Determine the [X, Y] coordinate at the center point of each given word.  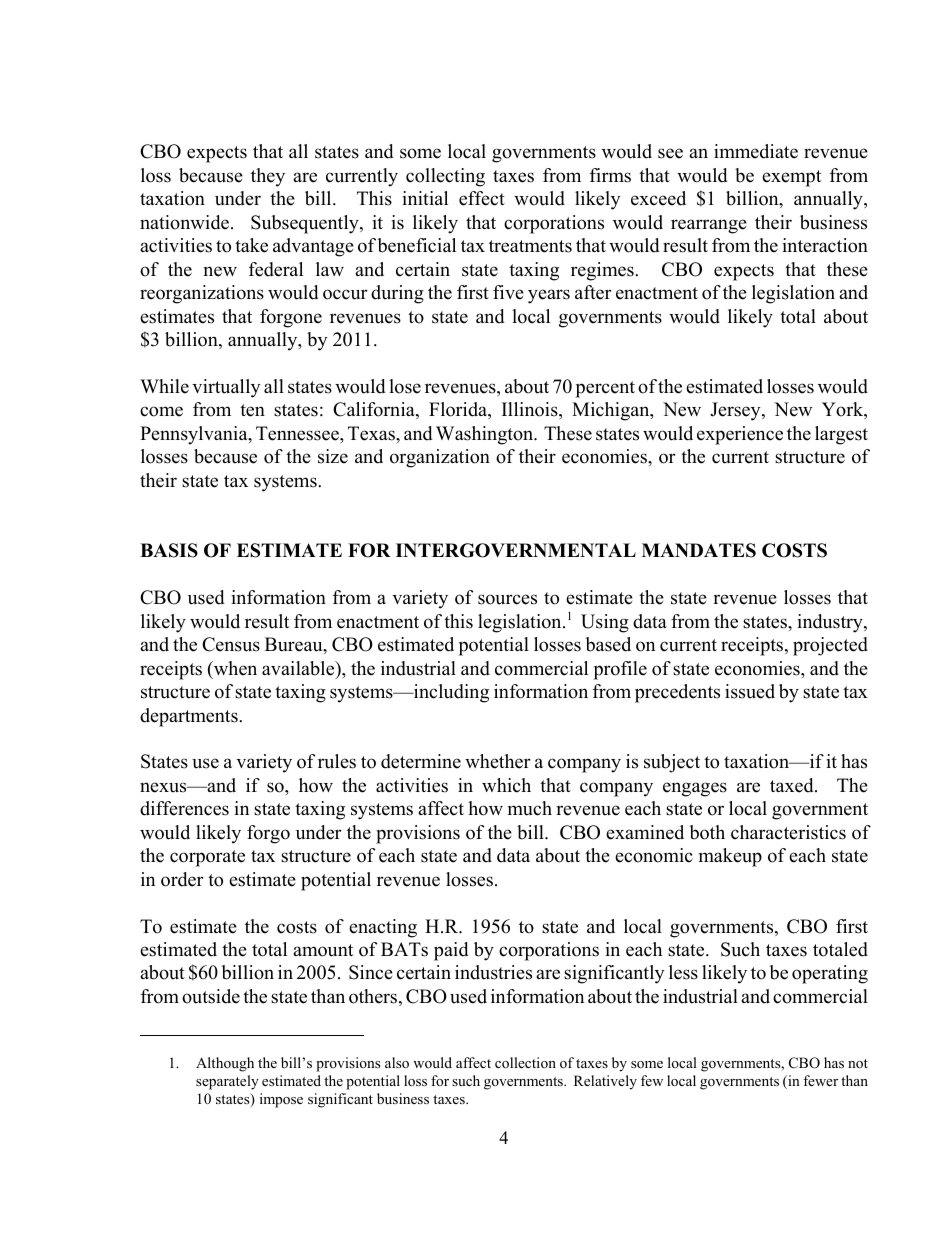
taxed [793, 785]
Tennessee [298, 433]
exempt [791, 178]
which [506, 785]
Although [225, 1064]
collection [525, 1062]
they [268, 177]
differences [184, 808]
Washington [486, 435]
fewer [820, 1080]
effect [482, 198]
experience [740, 435]
